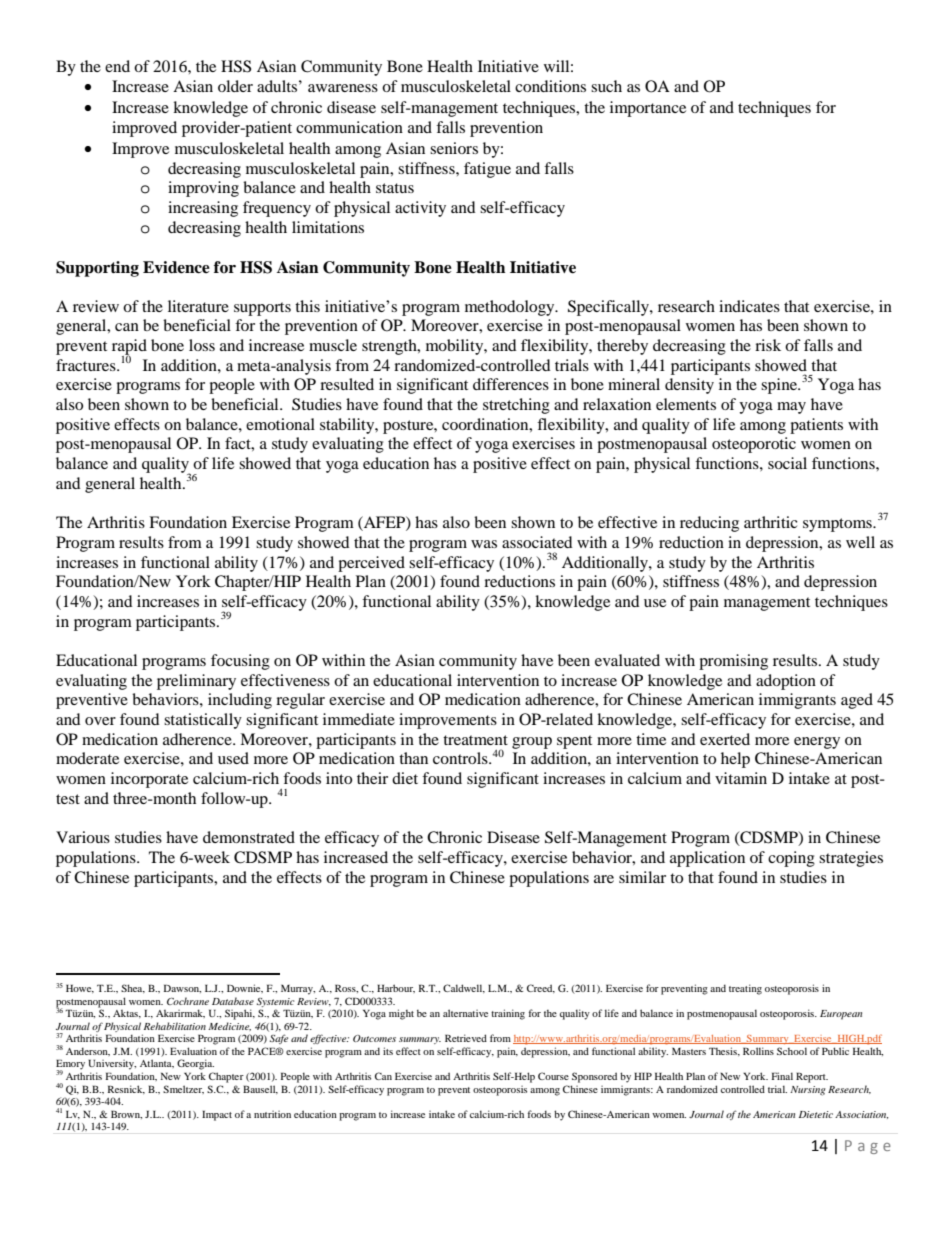 Image resolution: width=952 pixels, height=1233 pixels. What do you see at coordinates (454, 148) in the screenshot?
I see `seniors` at bounding box center [454, 148].
